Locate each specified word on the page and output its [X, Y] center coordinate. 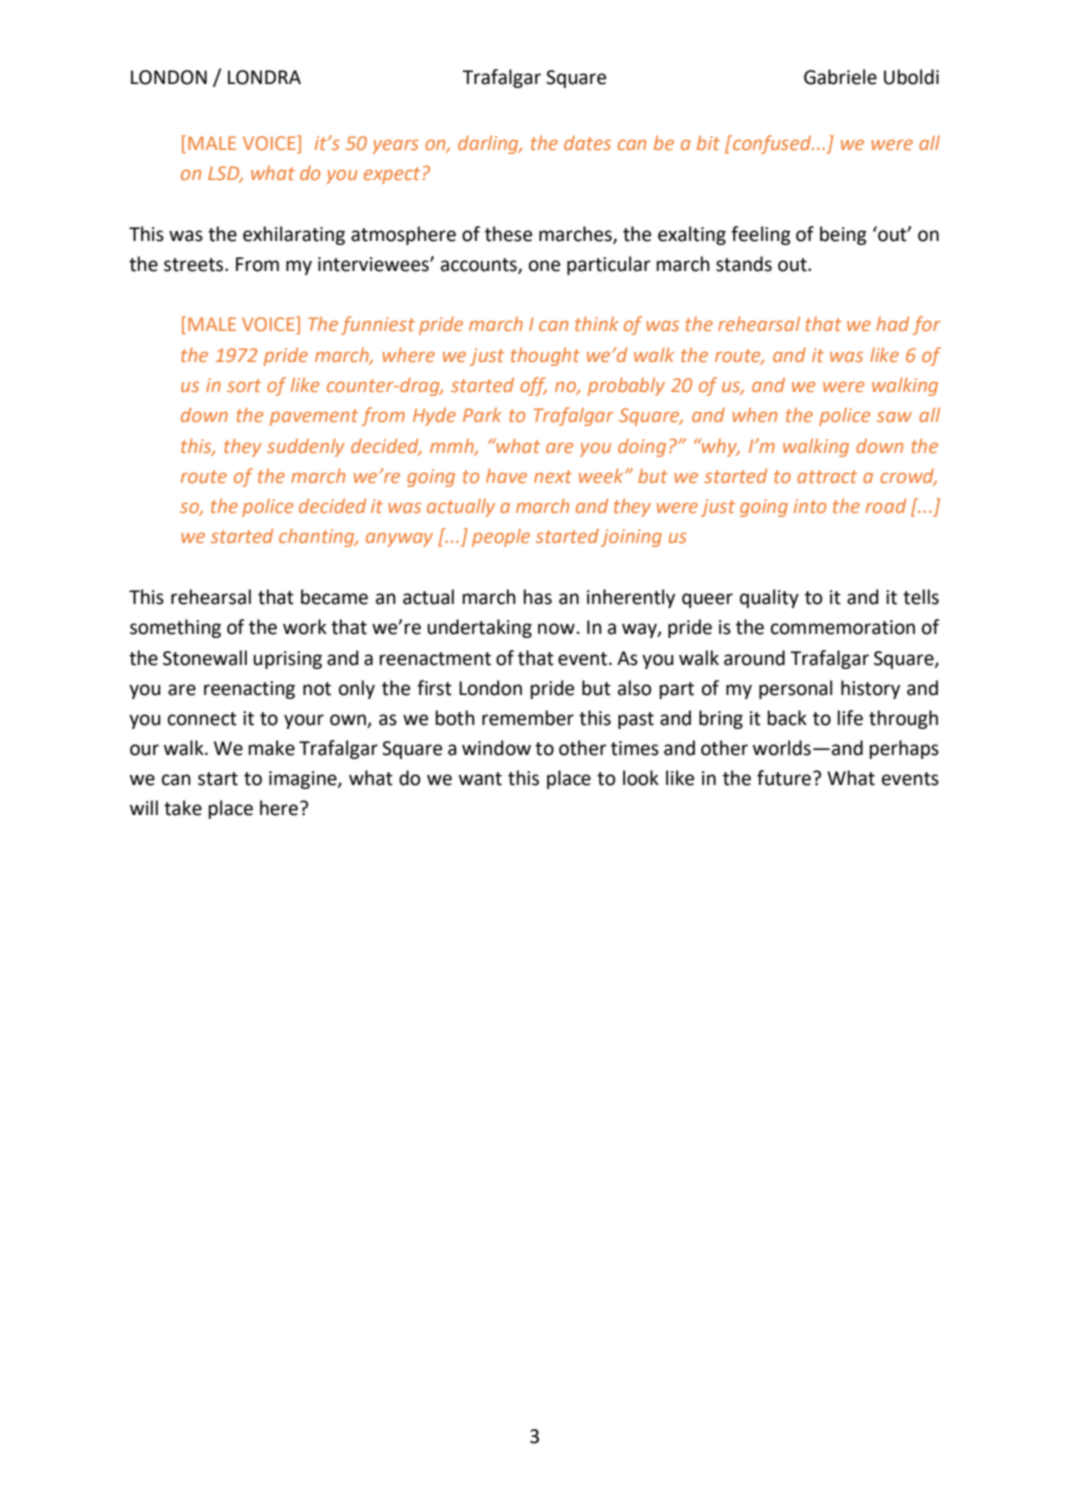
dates [587, 142]
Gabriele [840, 77]
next [553, 476]
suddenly [306, 447]
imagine [304, 780]
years [396, 146]
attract [827, 476]
